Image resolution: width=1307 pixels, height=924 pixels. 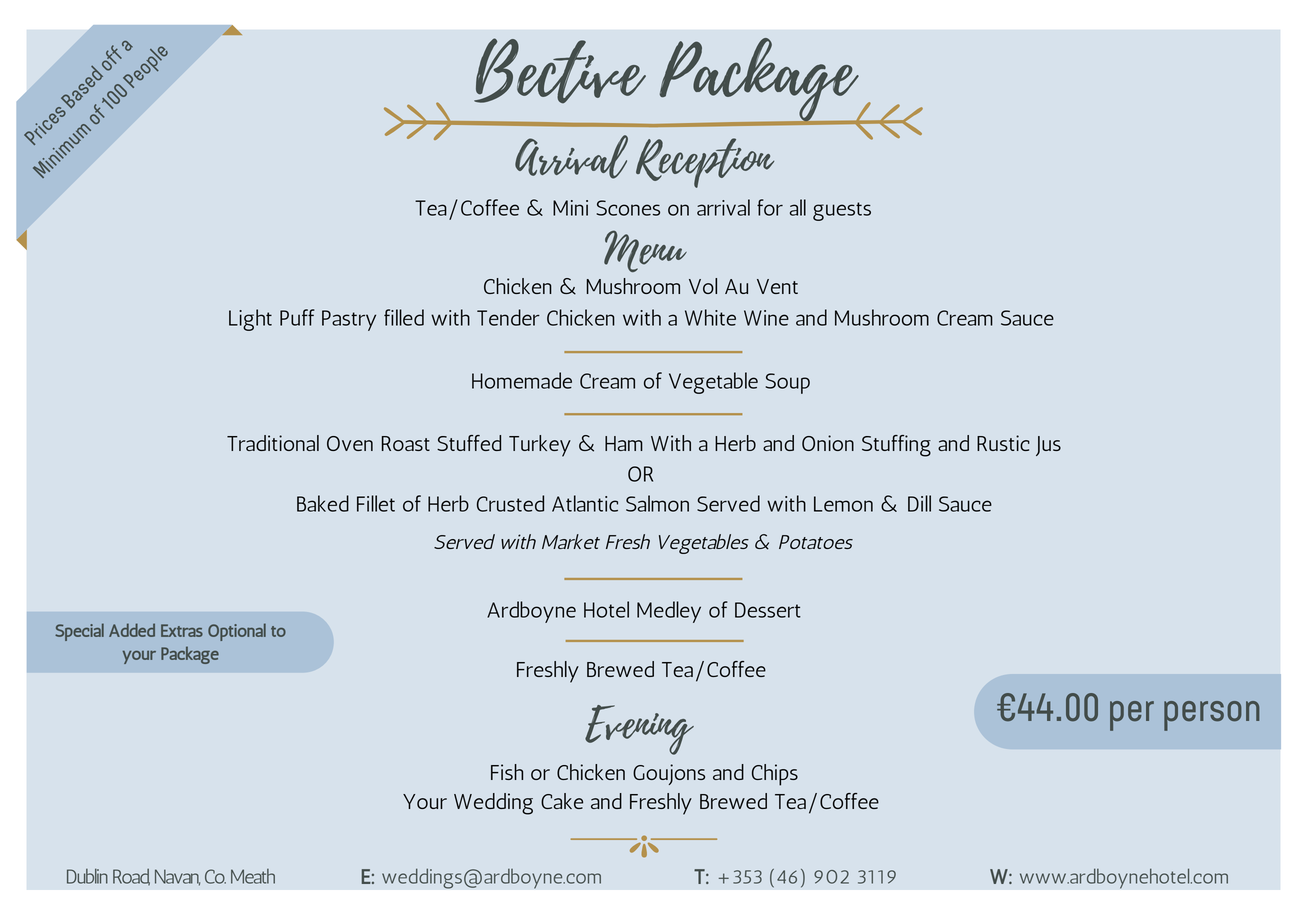 What do you see at coordinates (705, 163) in the image?
I see `Reception` at bounding box center [705, 163].
